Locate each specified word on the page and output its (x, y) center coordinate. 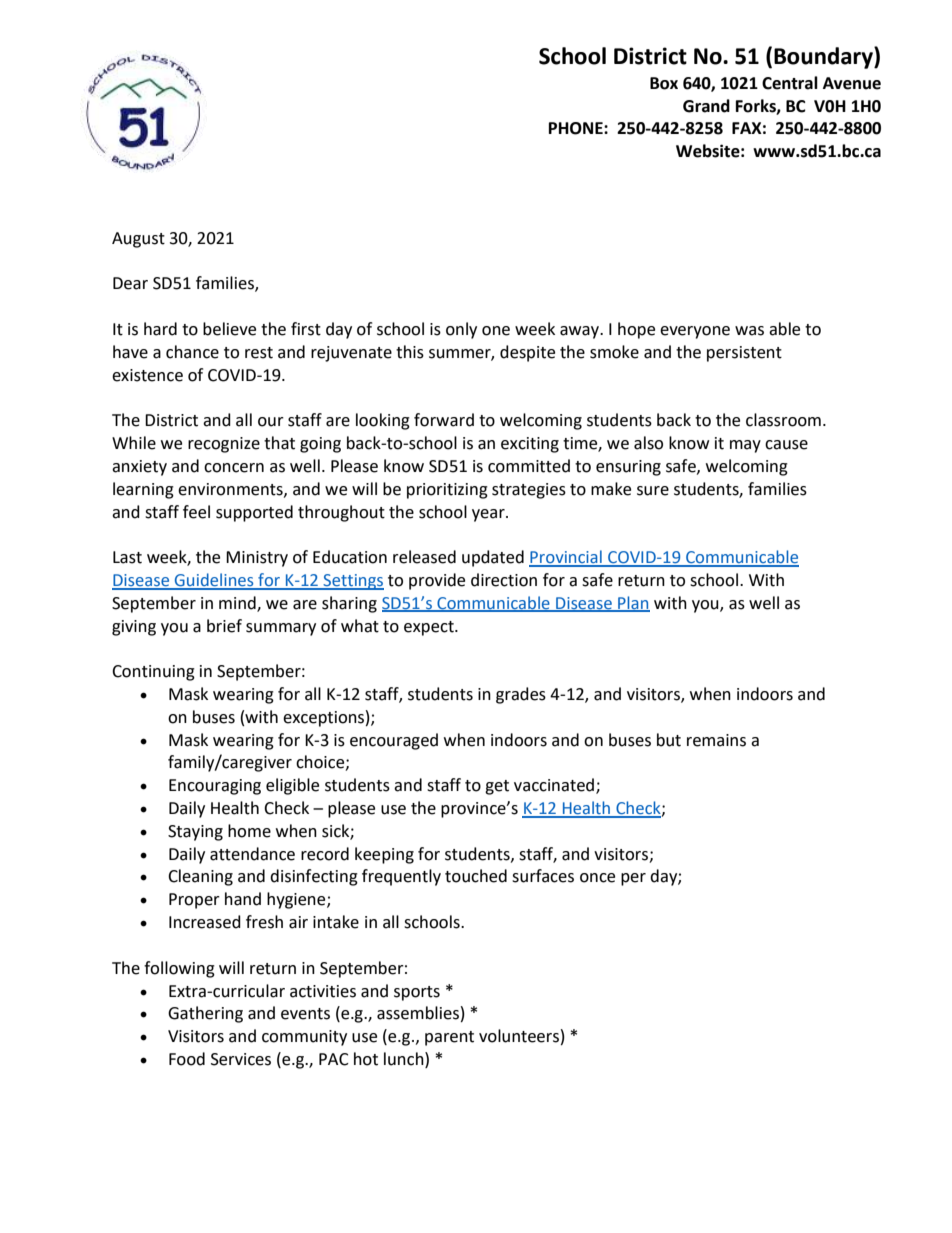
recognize (224, 445)
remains (716, 740)
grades (521, 695)
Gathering (205, 1014)
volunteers (519, 1036)
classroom (783, 420)
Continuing (153, 673)
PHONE (577, 128)
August (138, 240)
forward (444, 420)
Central (790, 83)
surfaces (543, 876)
